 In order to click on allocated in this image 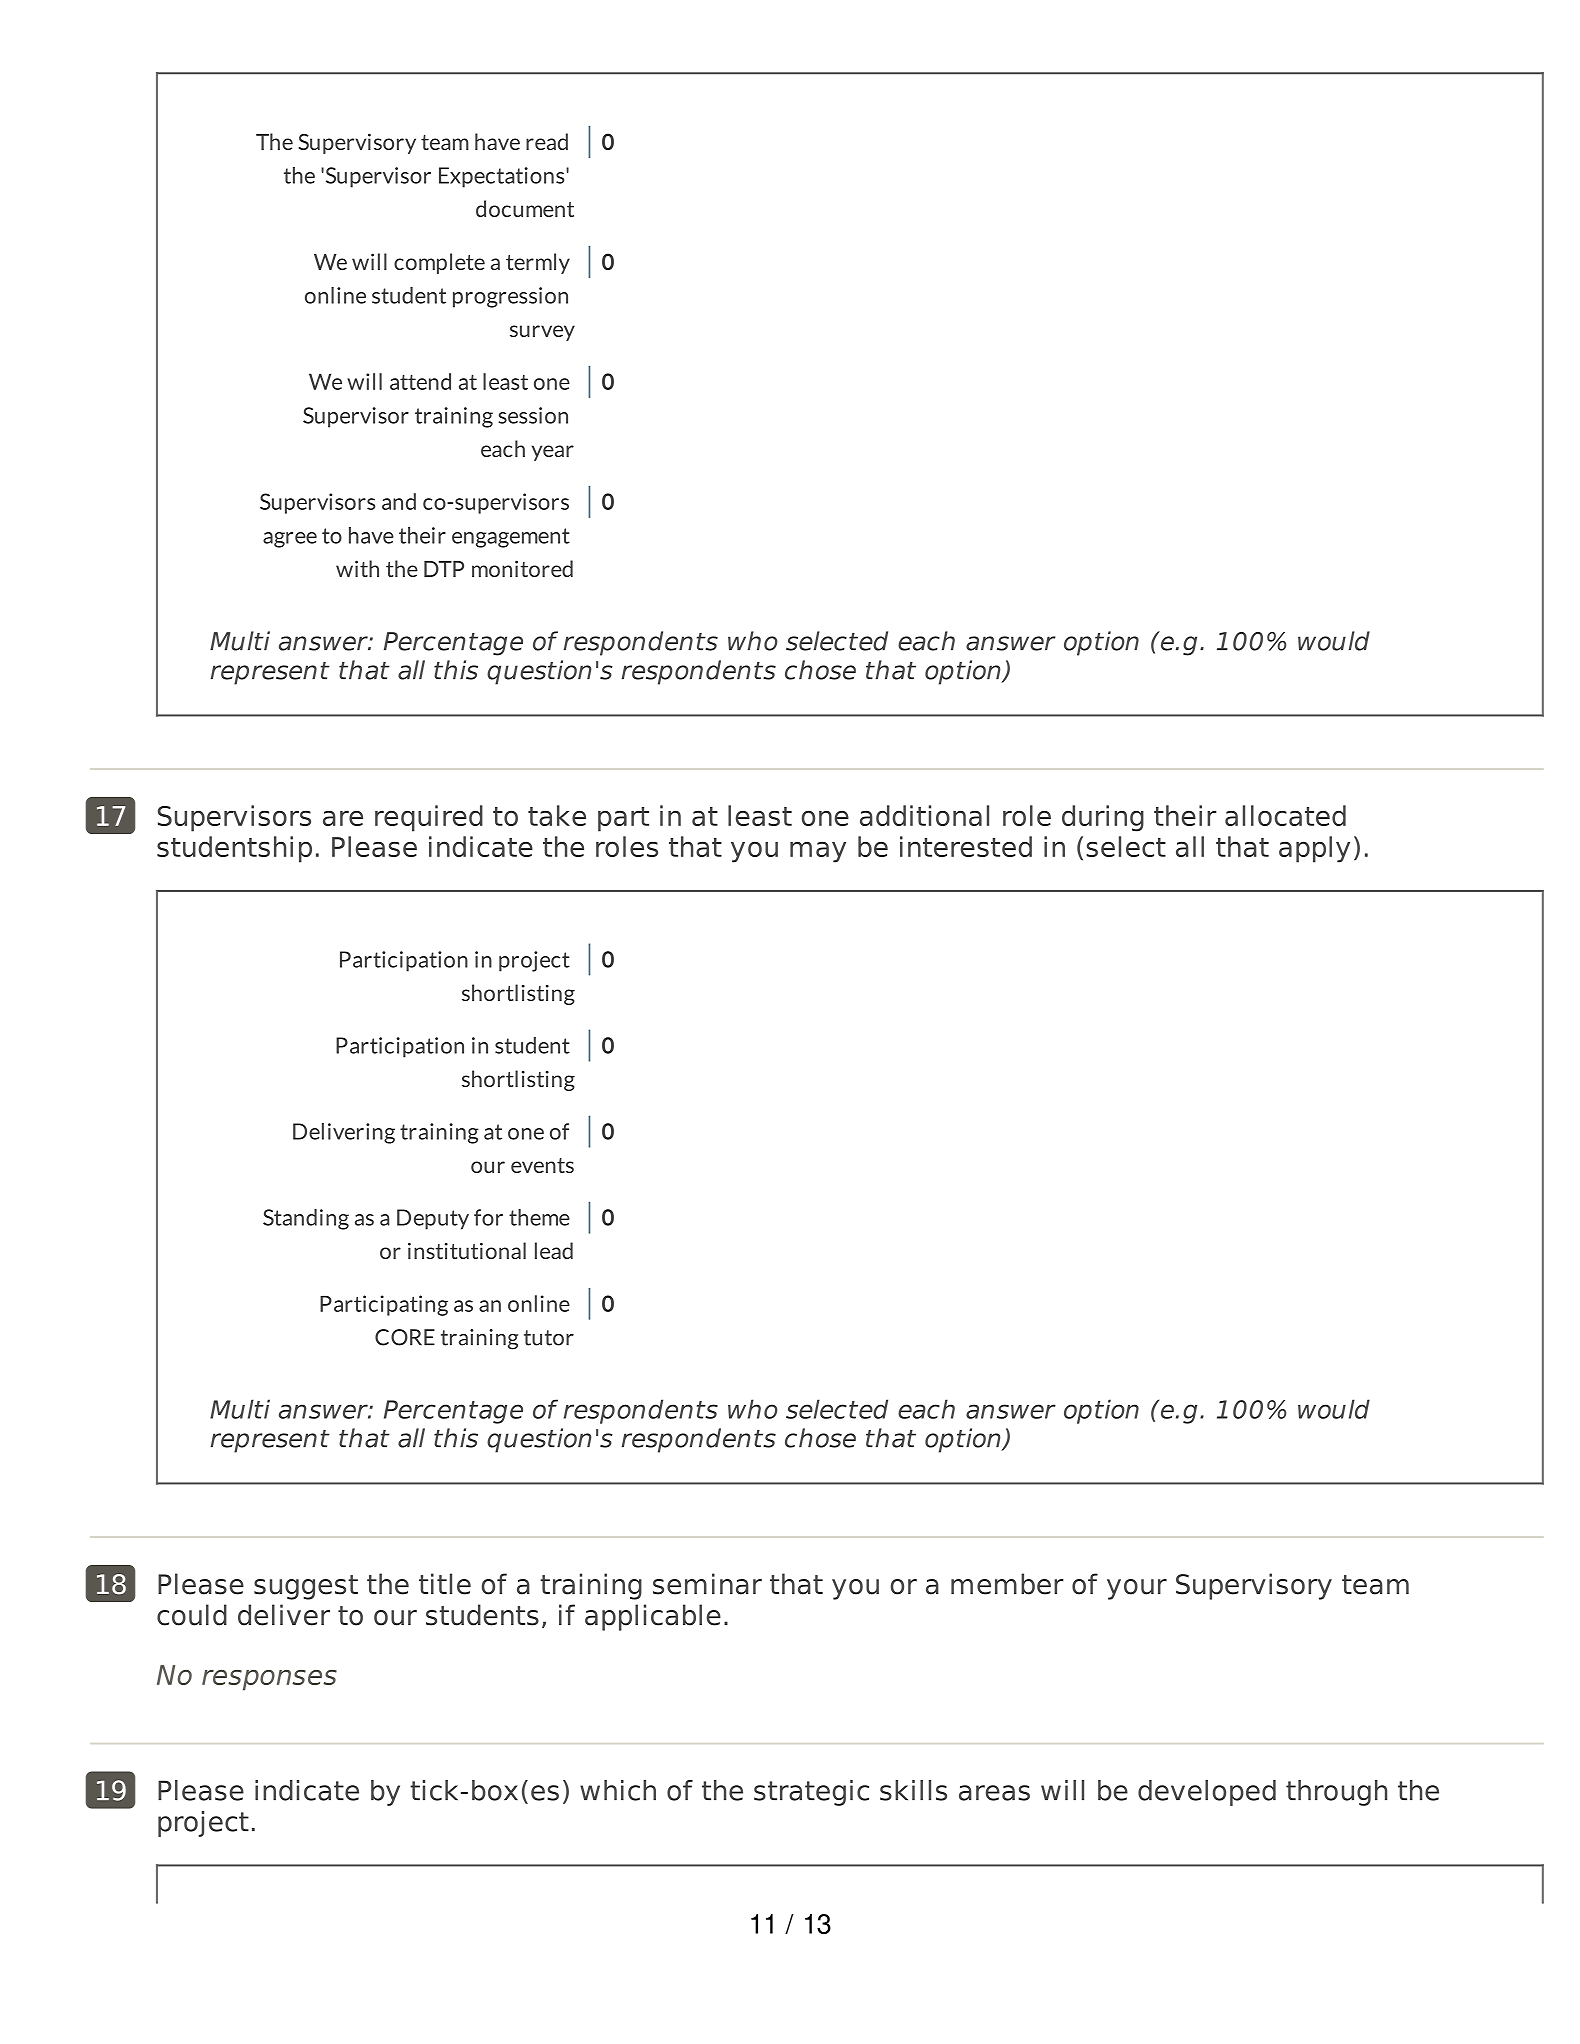, I will do `click(1285, 815)`.
